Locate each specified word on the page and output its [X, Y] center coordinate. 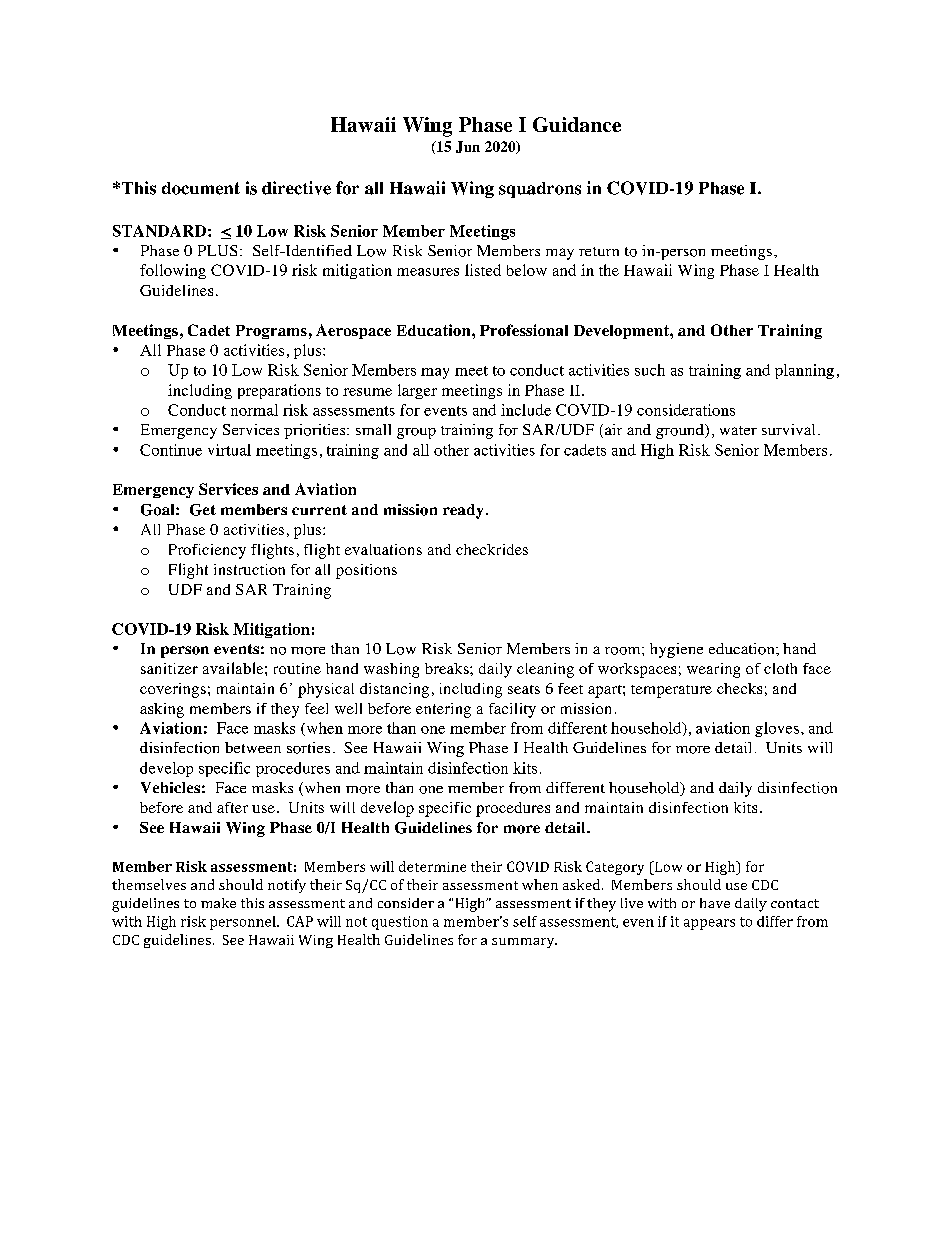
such [650, 370]
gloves [777, 729]
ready [463, 511]
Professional [524, 330]
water [738, 430]
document [201, 188]
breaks [448, 668]
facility [512, 710]
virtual [229, 450]
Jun [468, 147]
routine [297, 668]
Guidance [577, 124]
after [232, 807]
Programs [271, 332]
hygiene [676, 650]
